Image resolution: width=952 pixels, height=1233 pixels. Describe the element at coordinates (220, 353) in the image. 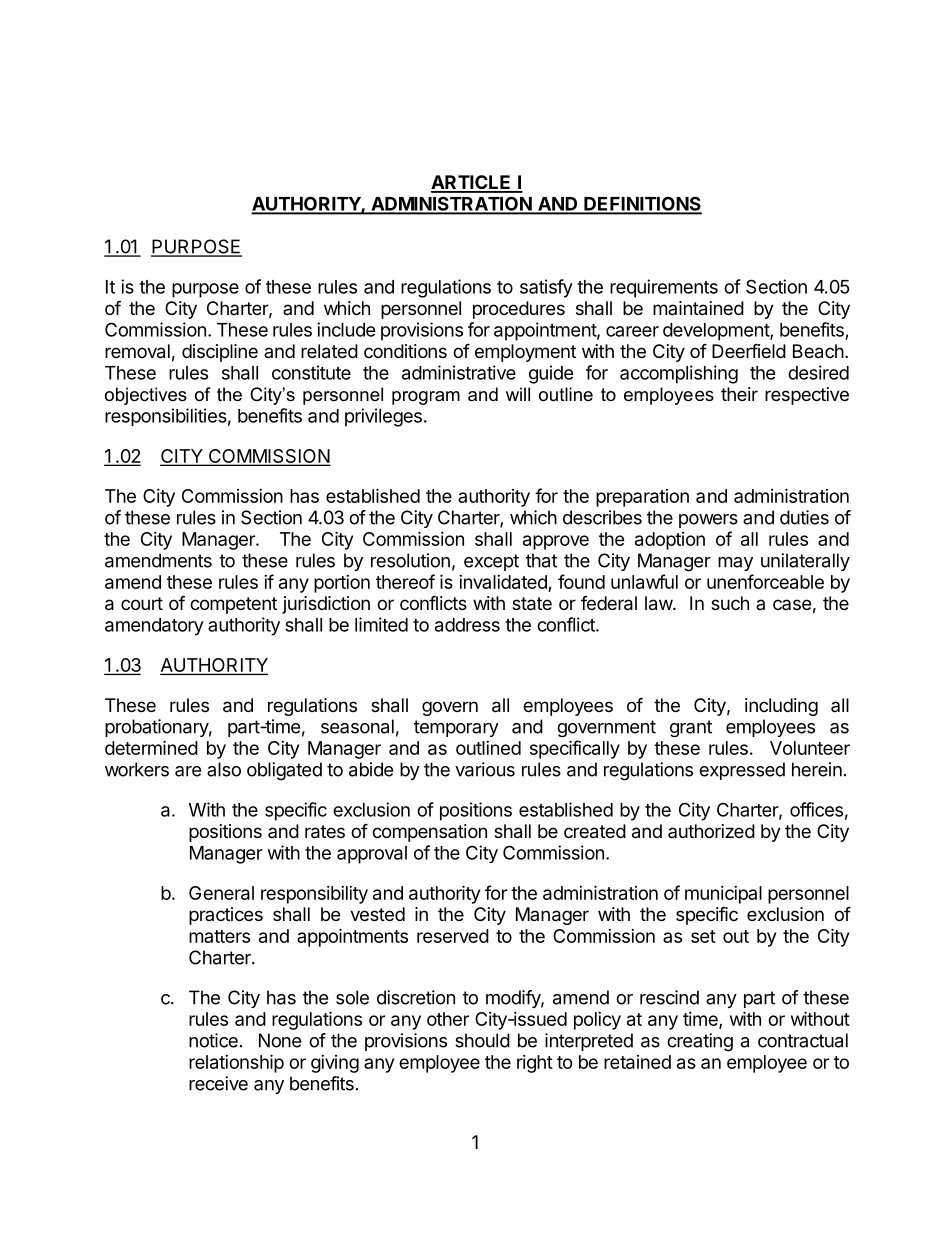

I see `discipline` at that location.
